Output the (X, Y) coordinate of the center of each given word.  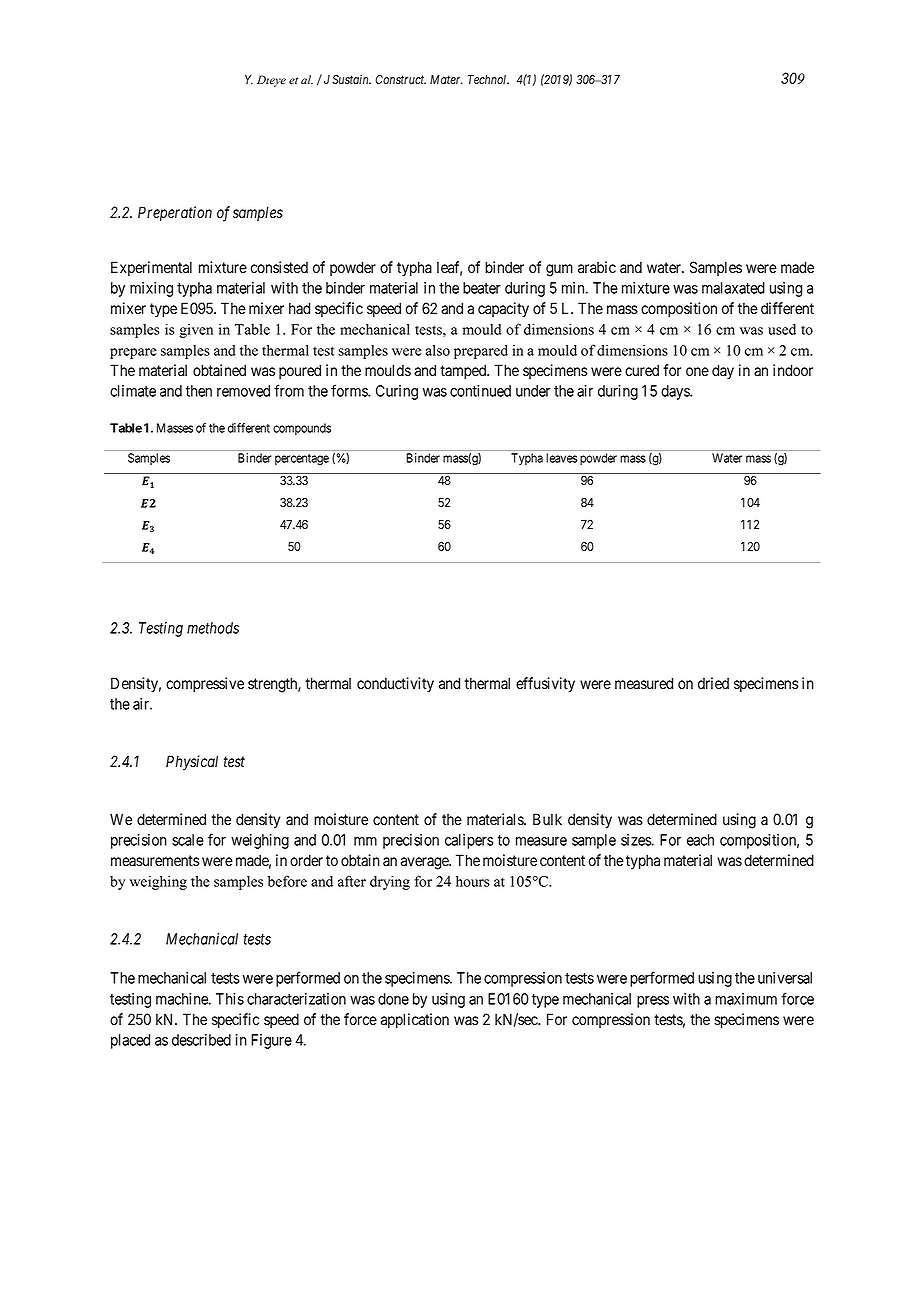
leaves (561, 458)
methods (213, 628)
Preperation (175, 213)
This (230, 999)
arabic (597, 267)
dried (713, 683)
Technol (488, 79)
